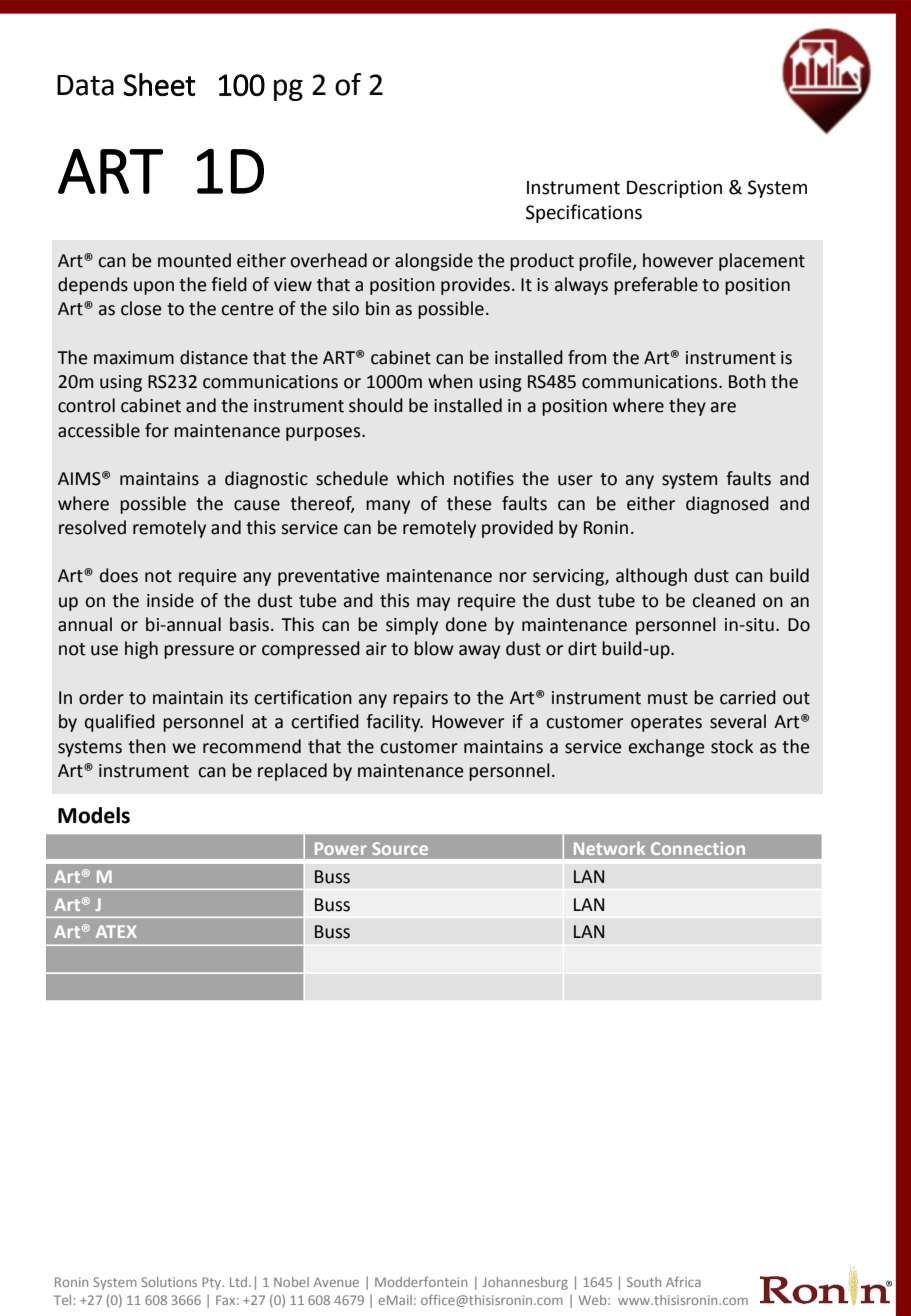 This image has height=1316, width=911. Describe the element at coordinates (169, 1282) in the image. I see `Solutions` at that location.
